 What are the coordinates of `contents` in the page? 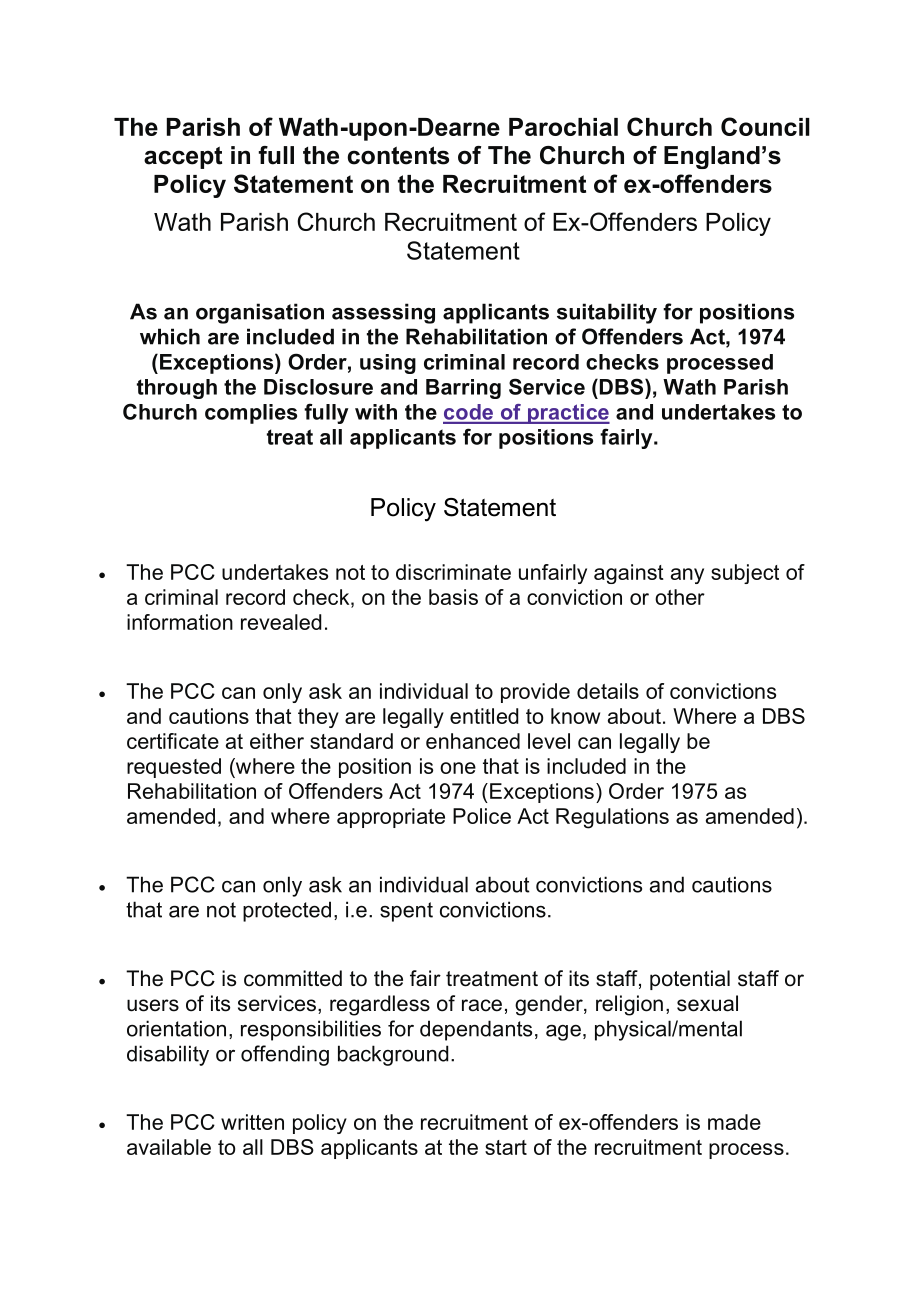 It's located at (398, 155).
